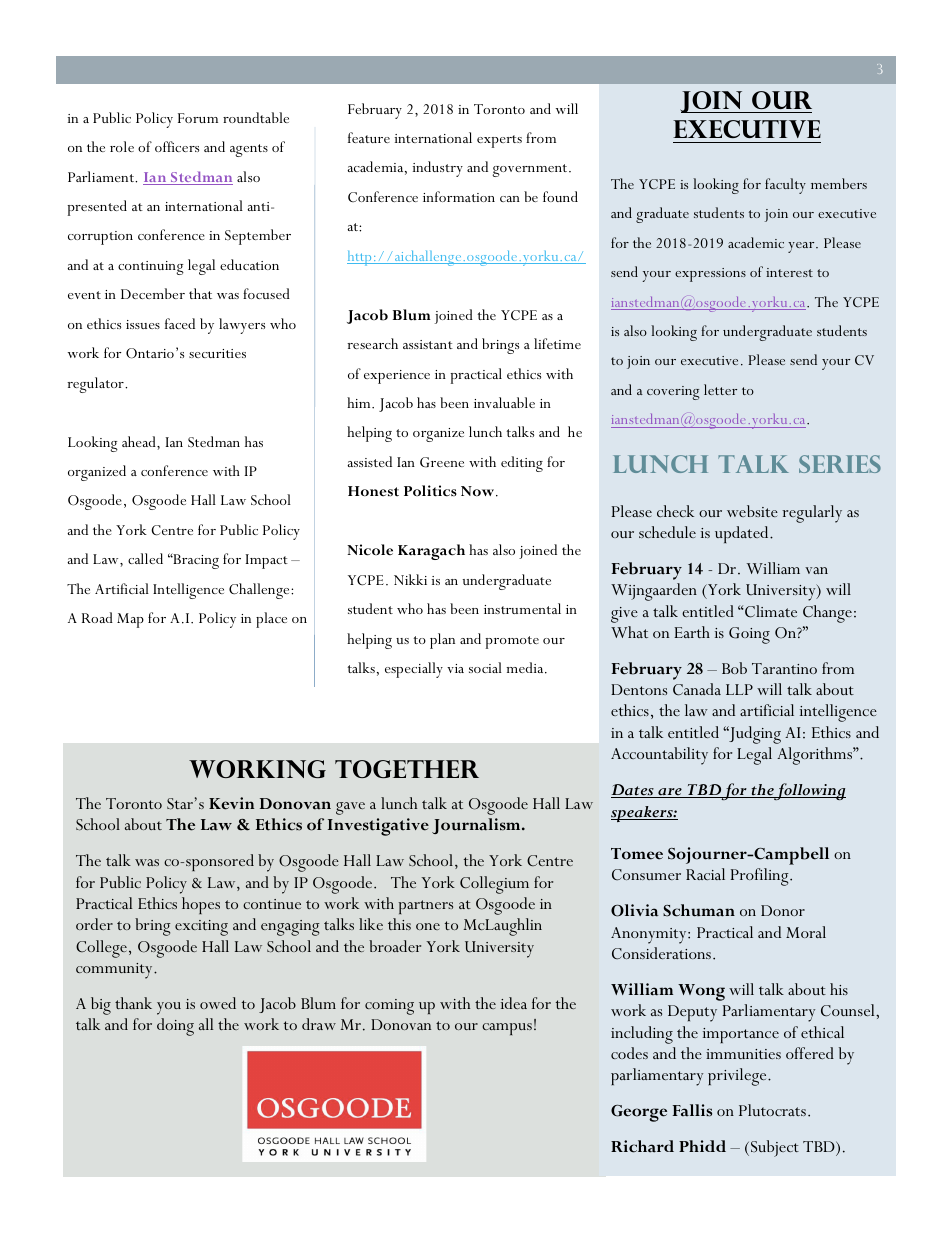  Describe the element at coordinates (428, 344) in the document. I see `assistant` at that location.
